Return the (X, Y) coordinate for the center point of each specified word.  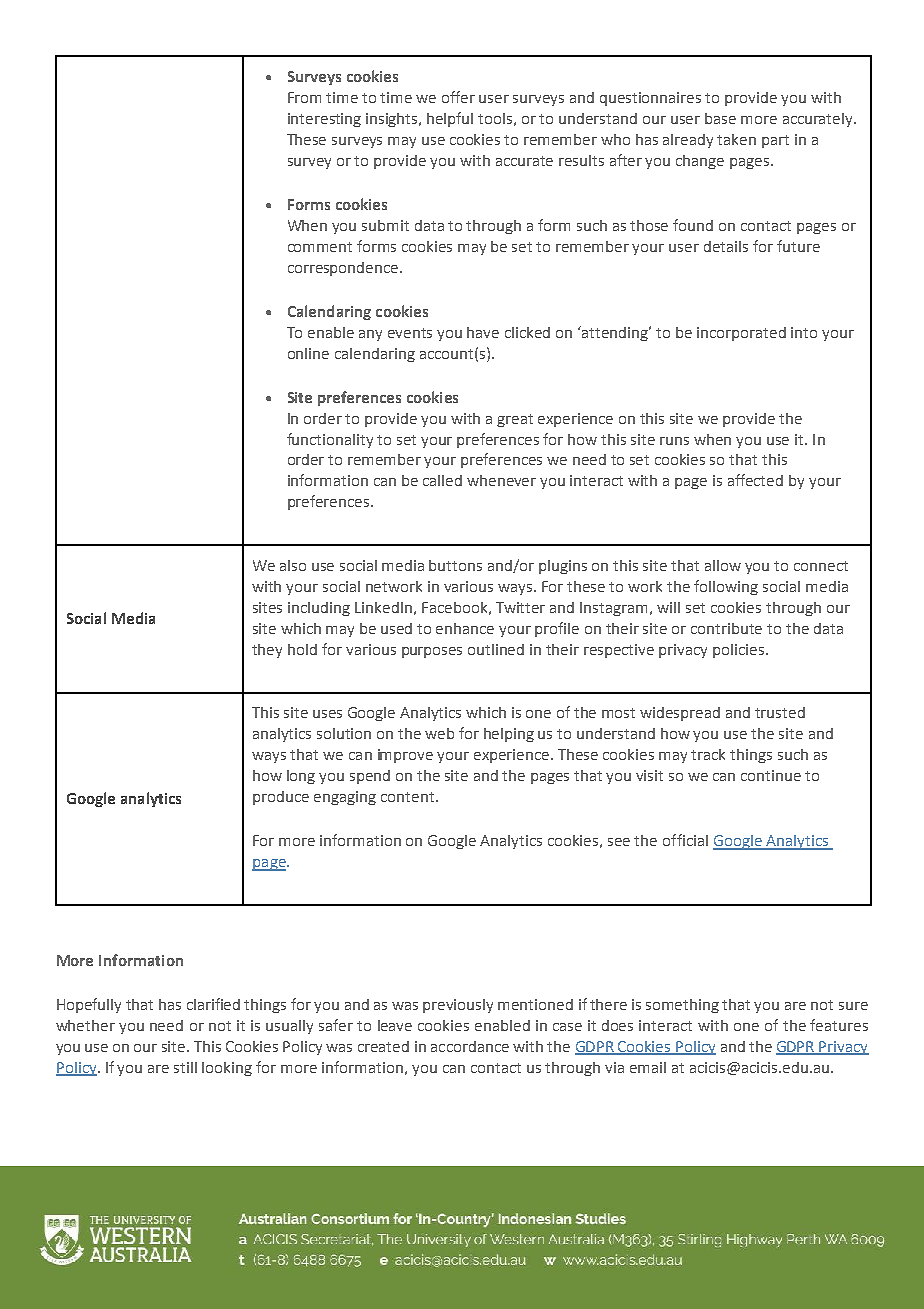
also (293, 565)
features (839, 1025)
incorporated (741, 334)
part (775, 141)
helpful (450, 119)
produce (281, 798)
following (726, 587)
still (185, 1067)
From (304, 97)
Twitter (520, 607)
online (308, 353)
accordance (470, 1046)
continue (771, 775)
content (407, 797)
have (483, 332)
